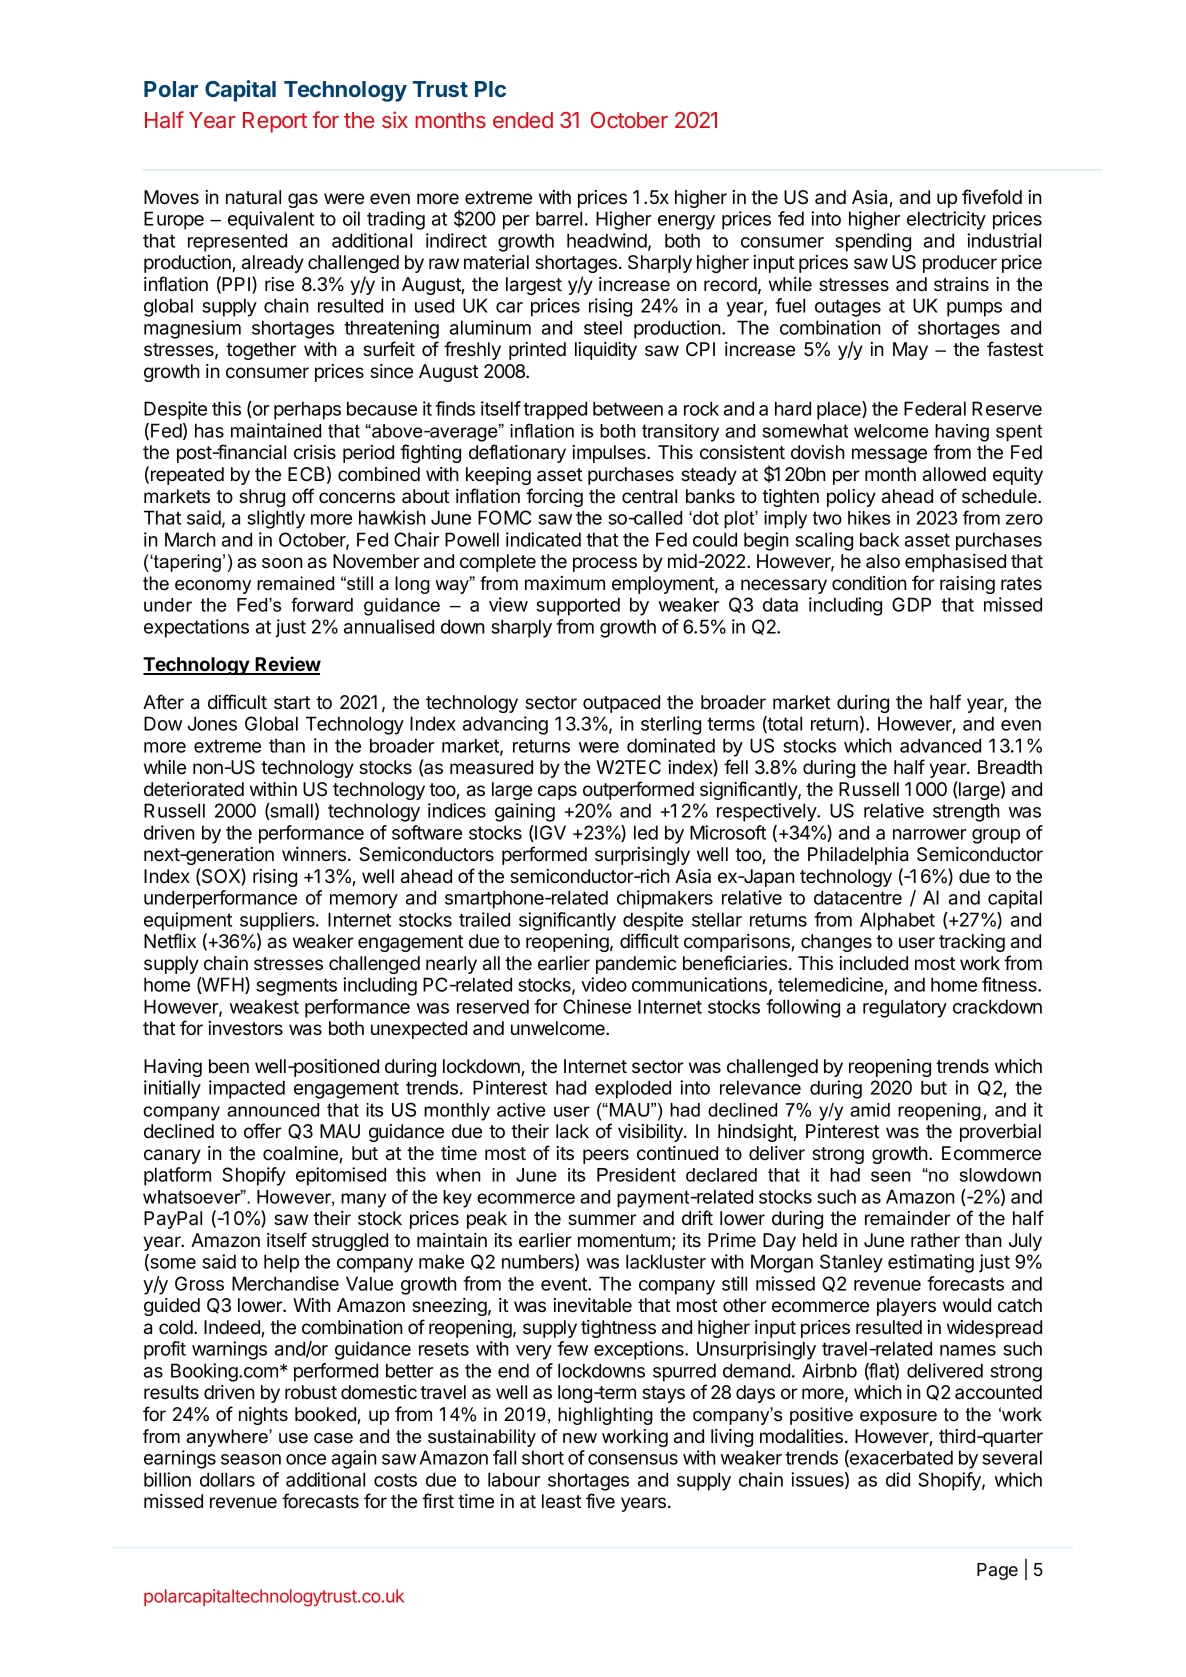  Describe the element at coordinates (946, 220) in the page. I see `electricity` at that location.
